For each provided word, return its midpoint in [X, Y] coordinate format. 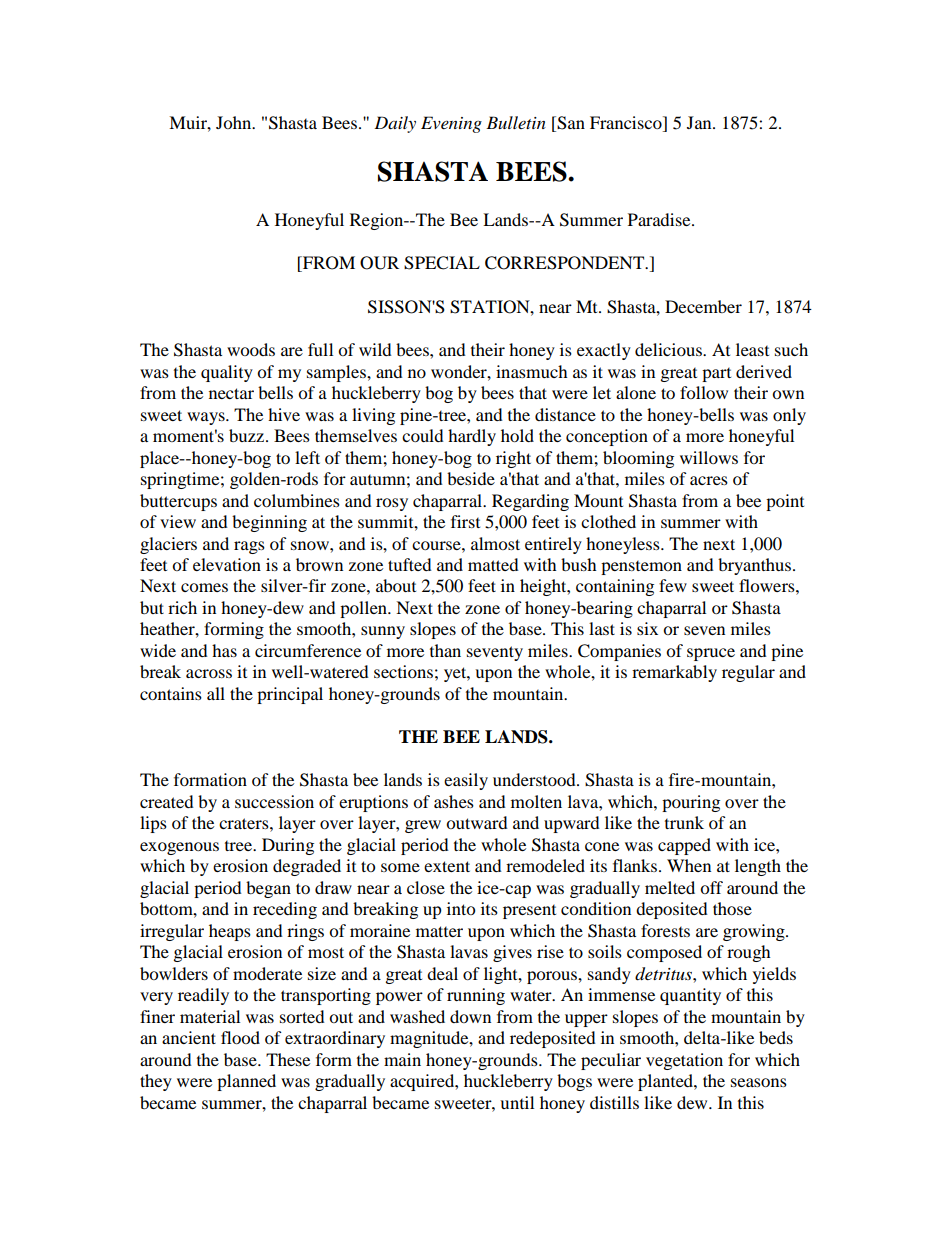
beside [471, 478]
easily [466, 781]
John [235, 122]
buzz [248, 435]
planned [246, 1082]
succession [274, 801]
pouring [691, 803]
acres [709, 480]
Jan [700, 122]
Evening [451, 124]
